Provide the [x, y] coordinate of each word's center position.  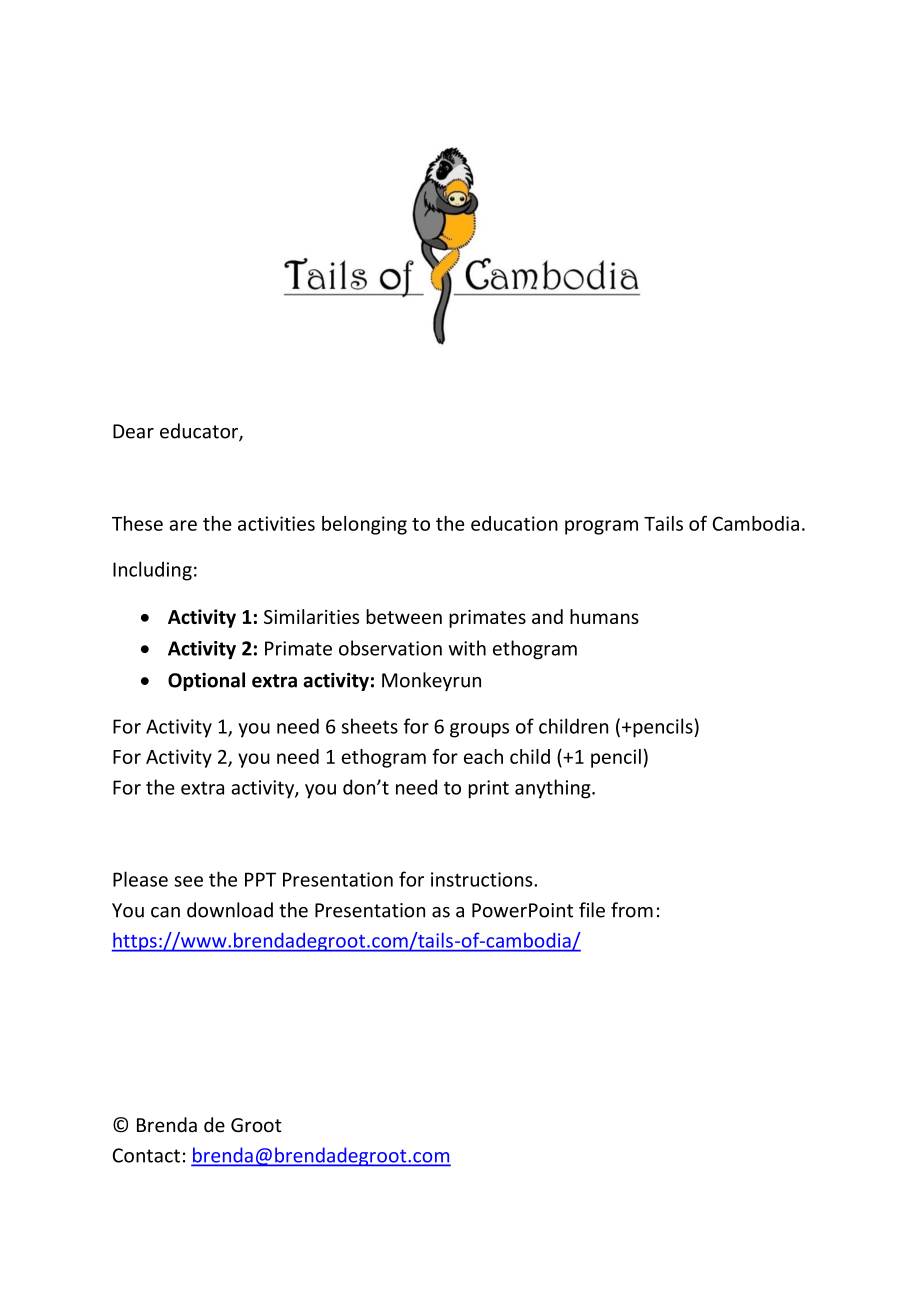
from [632, 910]
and [547, 616]
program [601, 527]
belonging [364, 525]
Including [152, 571]
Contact [146, 1155]
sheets [370, 726]
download [230, 910]
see [188, 881]
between [404, 616]
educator [200, 432]
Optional [206, 681]
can [165, 912]
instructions [483, 879]
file [592, 910]
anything [554, 789]
